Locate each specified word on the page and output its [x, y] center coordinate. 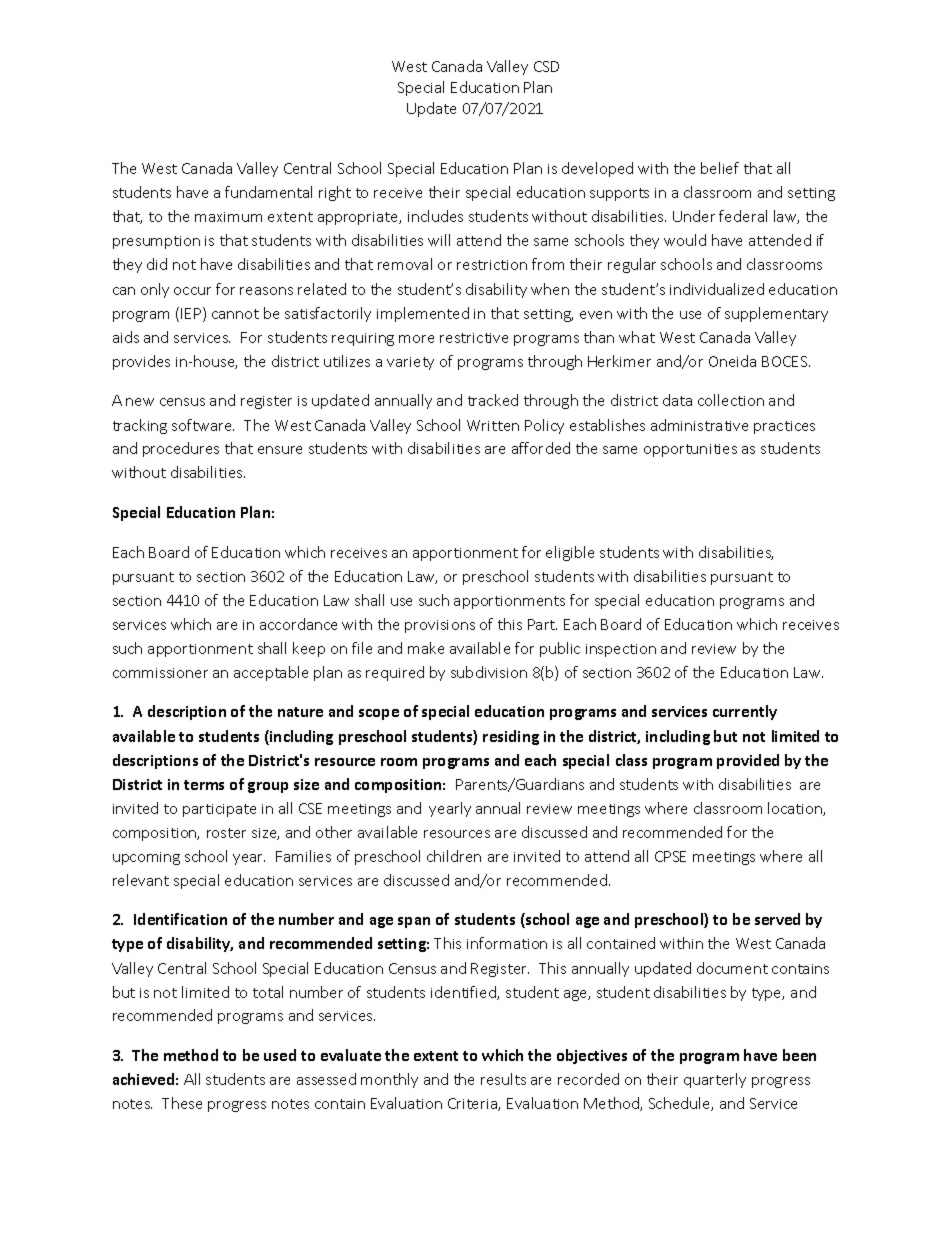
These [182, 1103]
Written [493, 425]
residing [511, 737]
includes [435, 216]
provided [748, 761]
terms [204, 785]
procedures [181, 449]
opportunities [690, 450]
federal [743, 216]
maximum [228, 217]
